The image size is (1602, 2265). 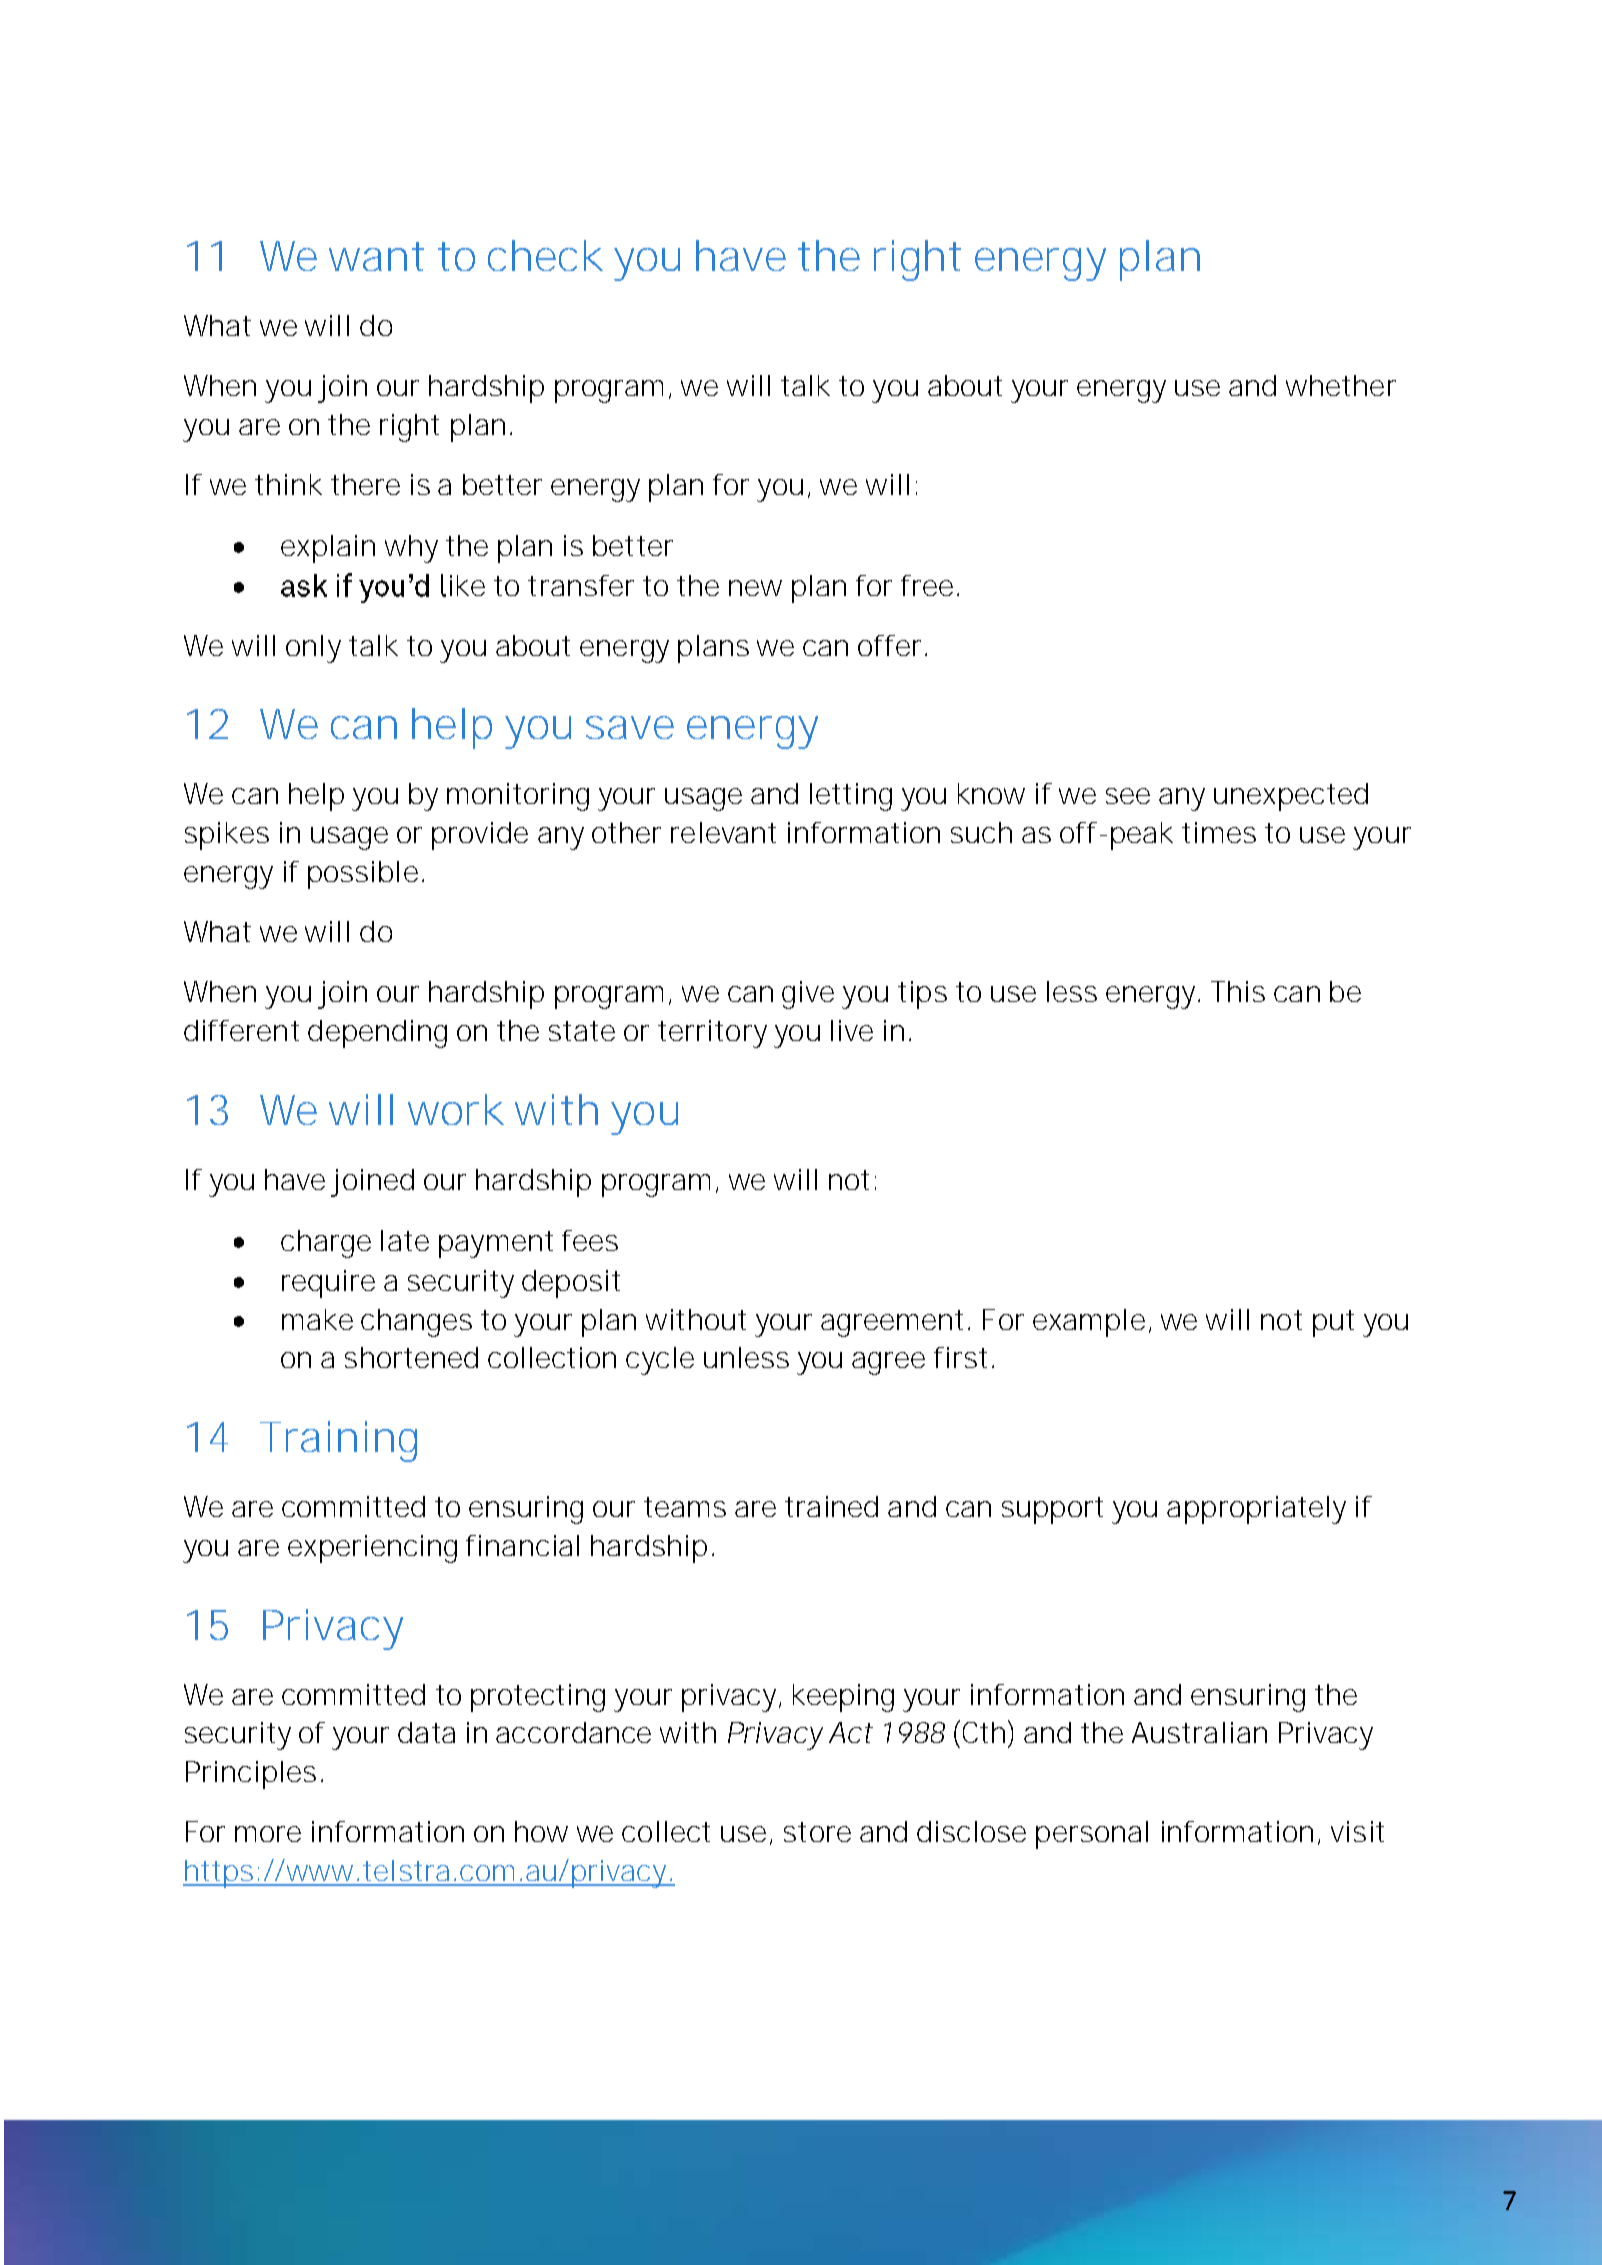 What do you see at coordinates (851, 797) in the image?
I see `letting` at bounding box center [851, 797].
